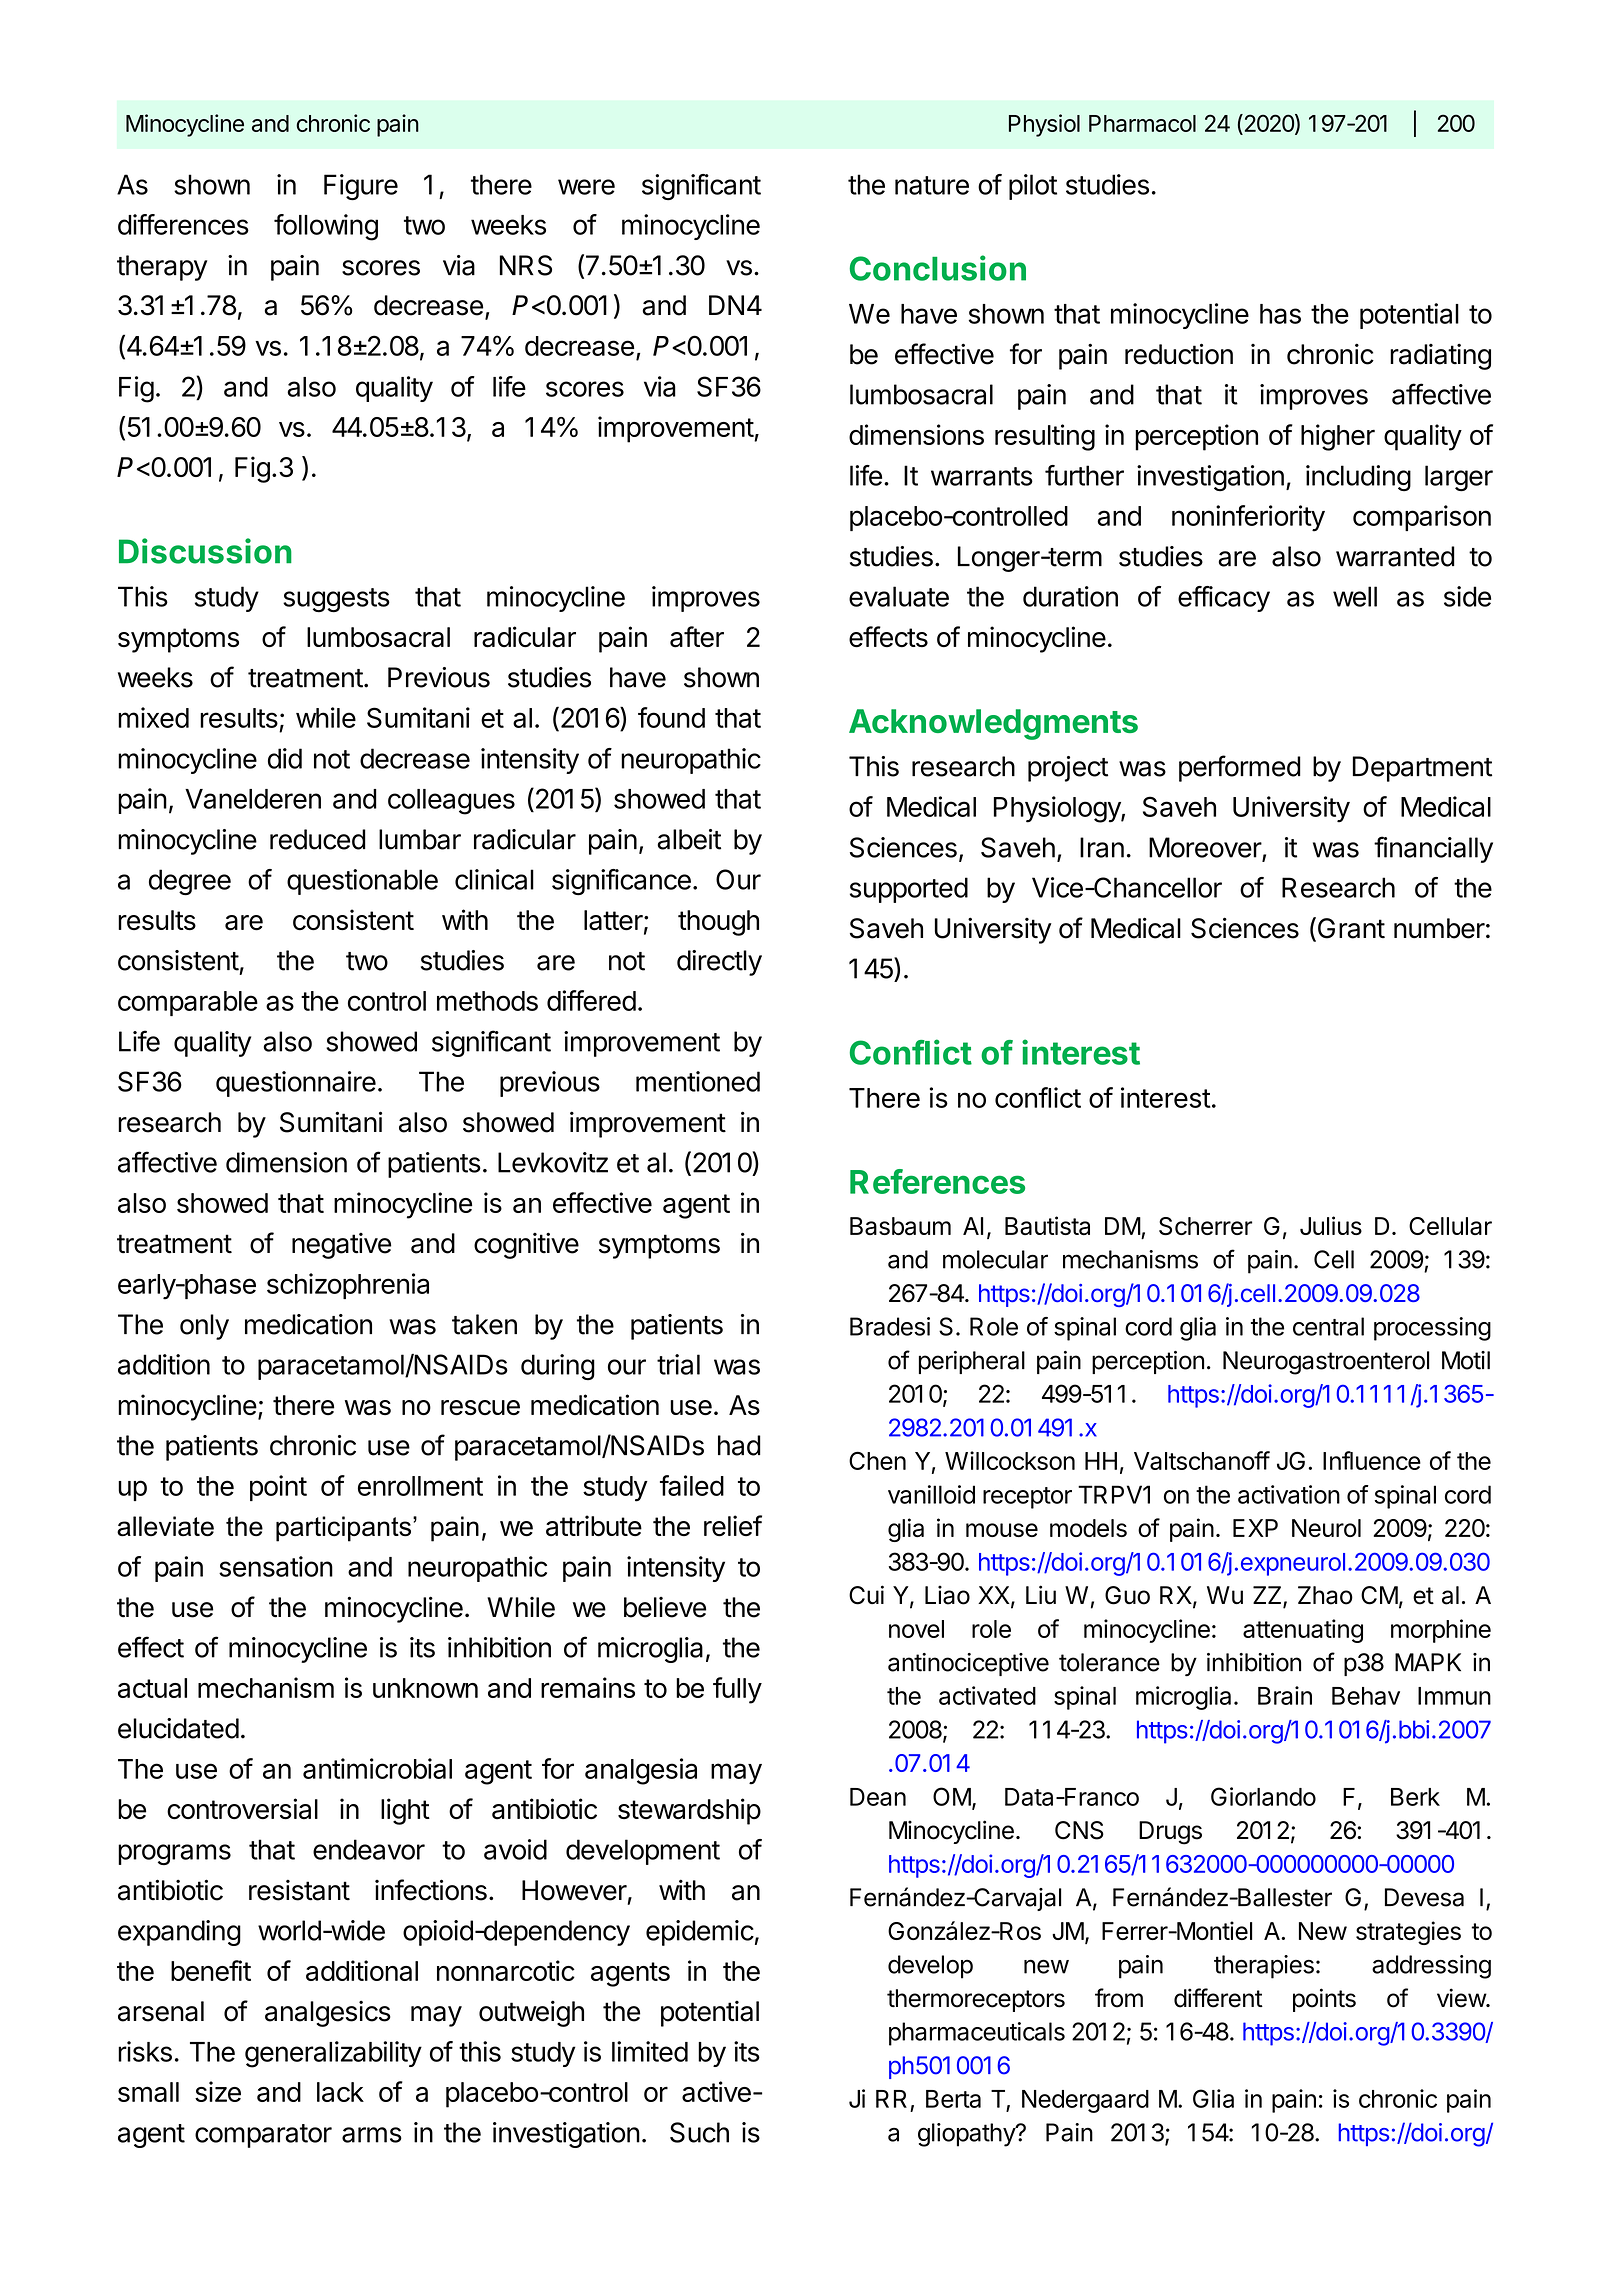  I want to click on Figure, so click(361, 187).
